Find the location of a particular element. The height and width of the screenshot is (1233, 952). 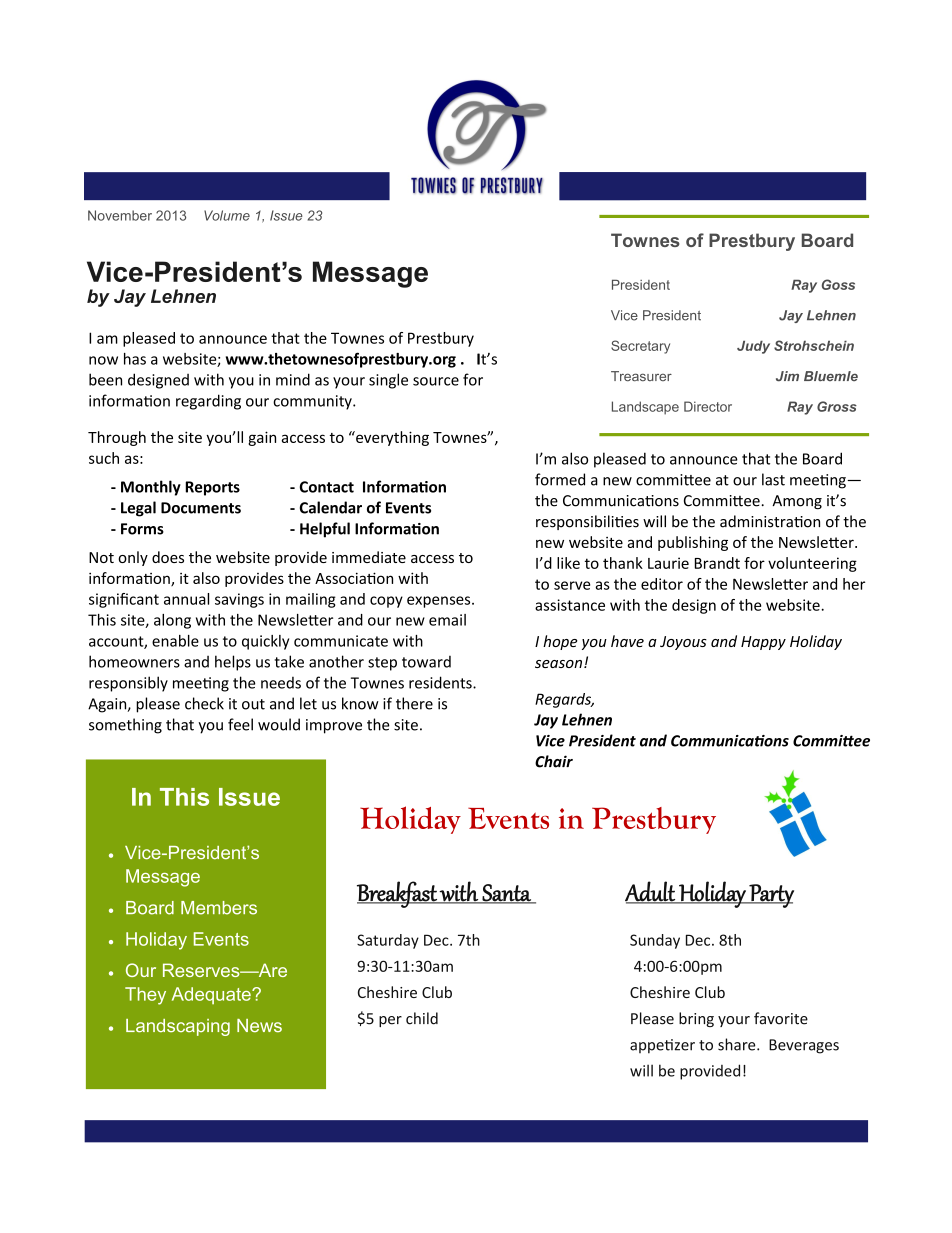

Happy is located at coordinates (763, 643).
